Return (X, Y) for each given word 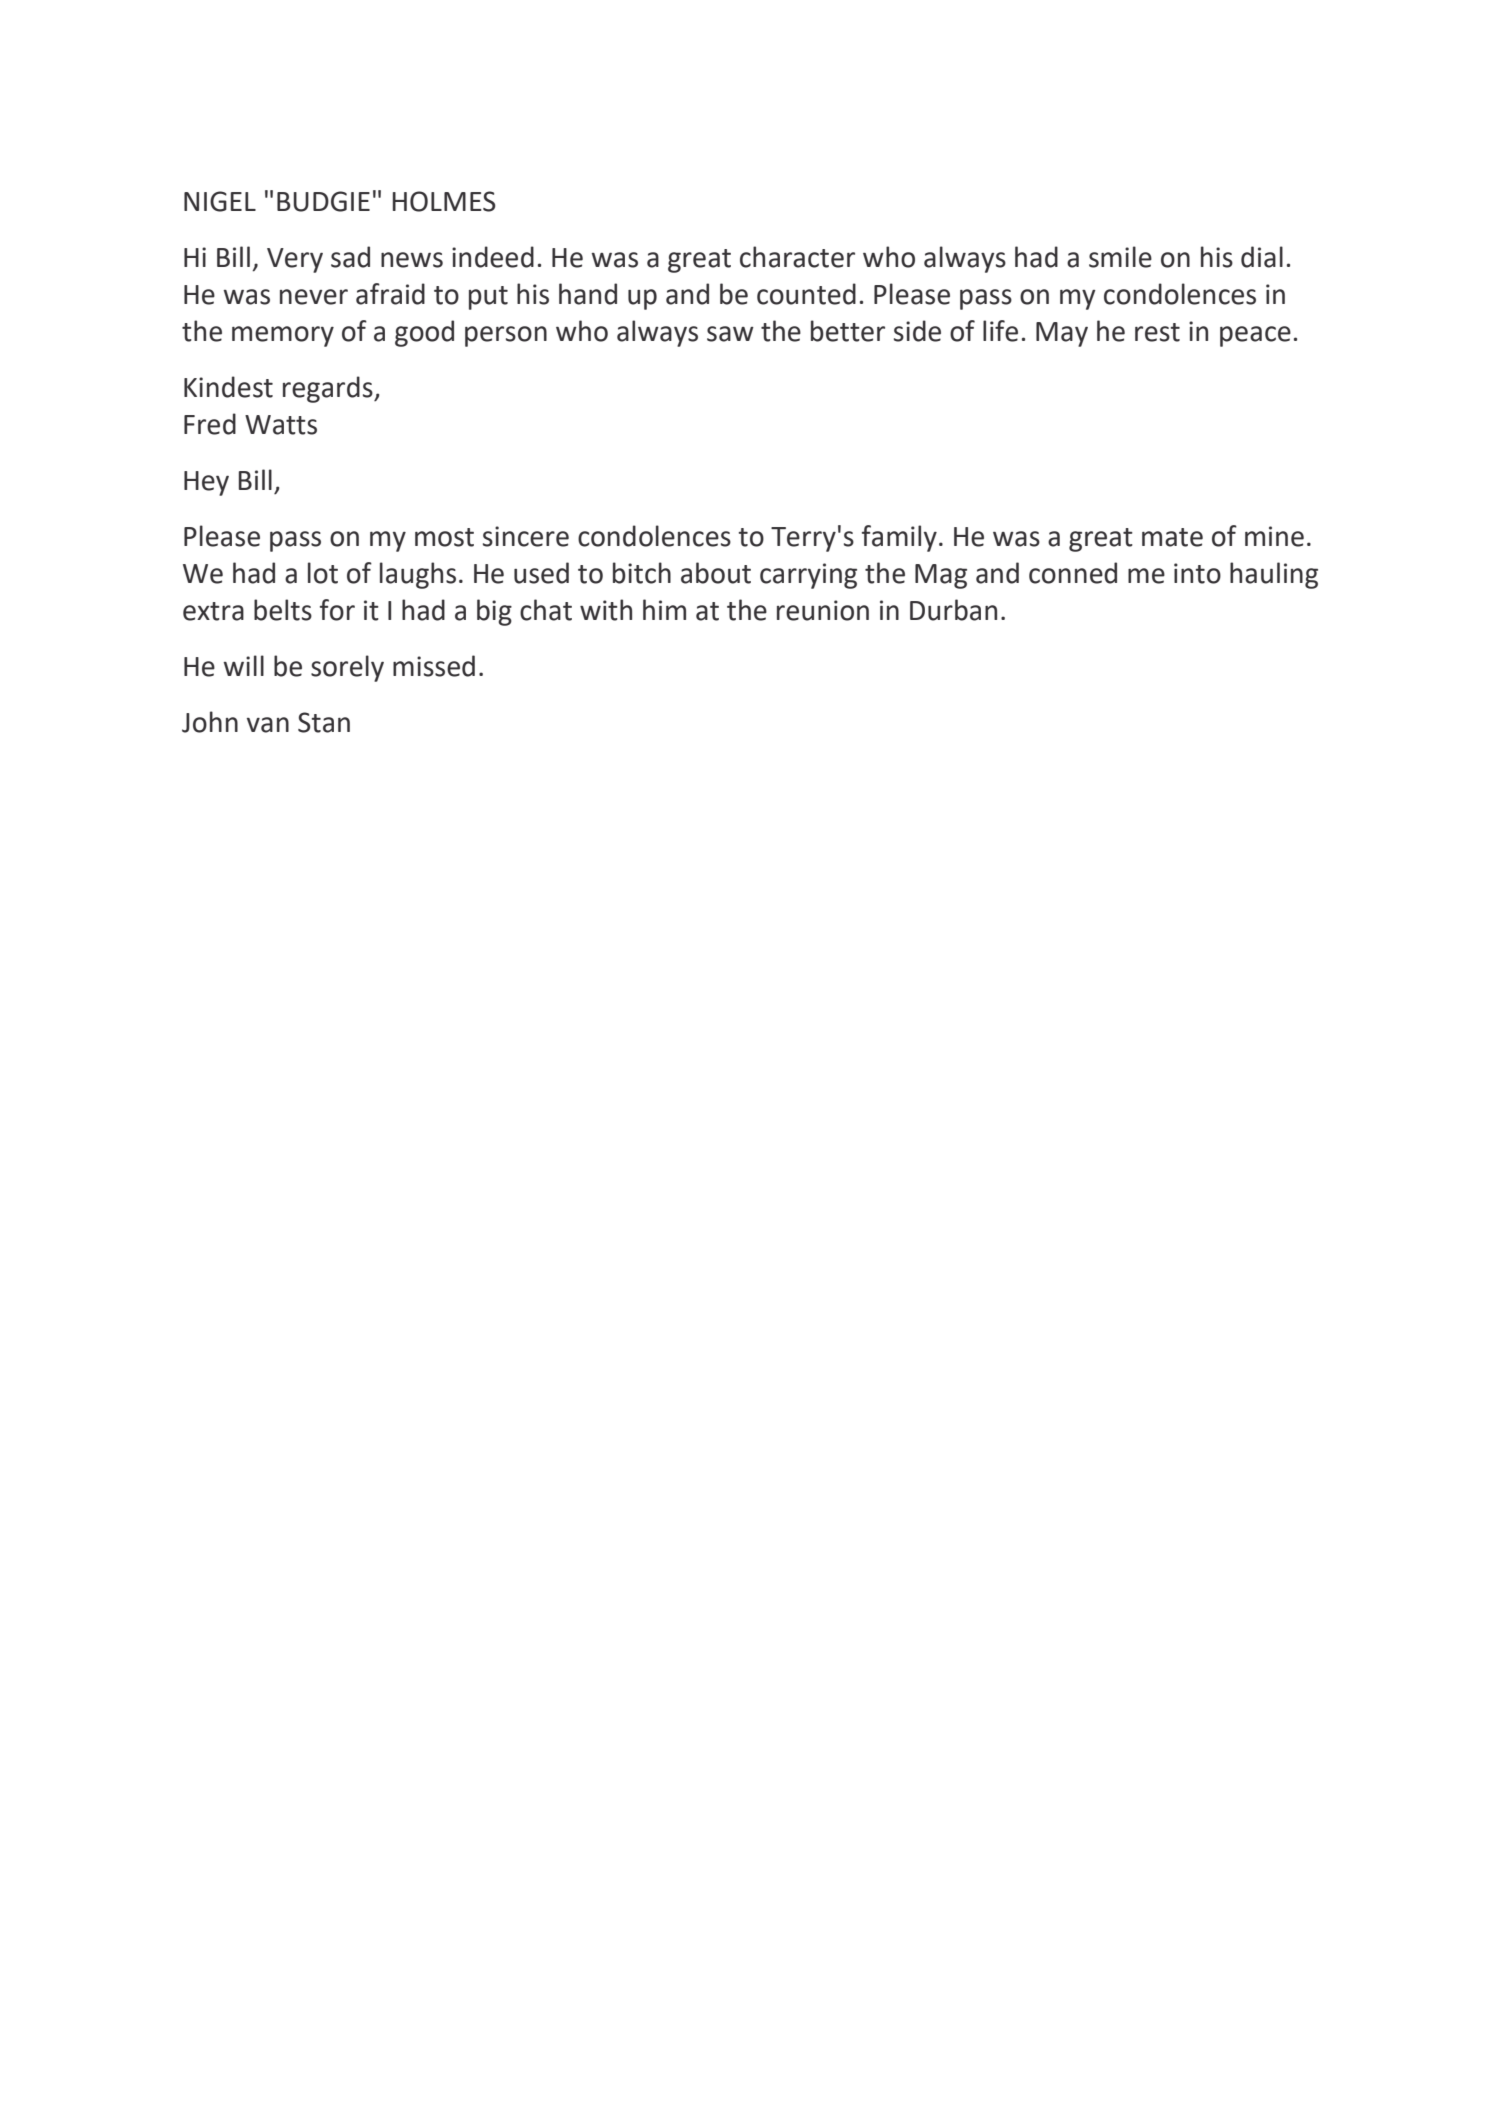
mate (1172, 537)
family (899, 538)
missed (434, 666)
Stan (324, 722)
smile (1120, 257)
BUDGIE (323, 201)
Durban (953, 610)
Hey (206, 483)
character (797, 257)
